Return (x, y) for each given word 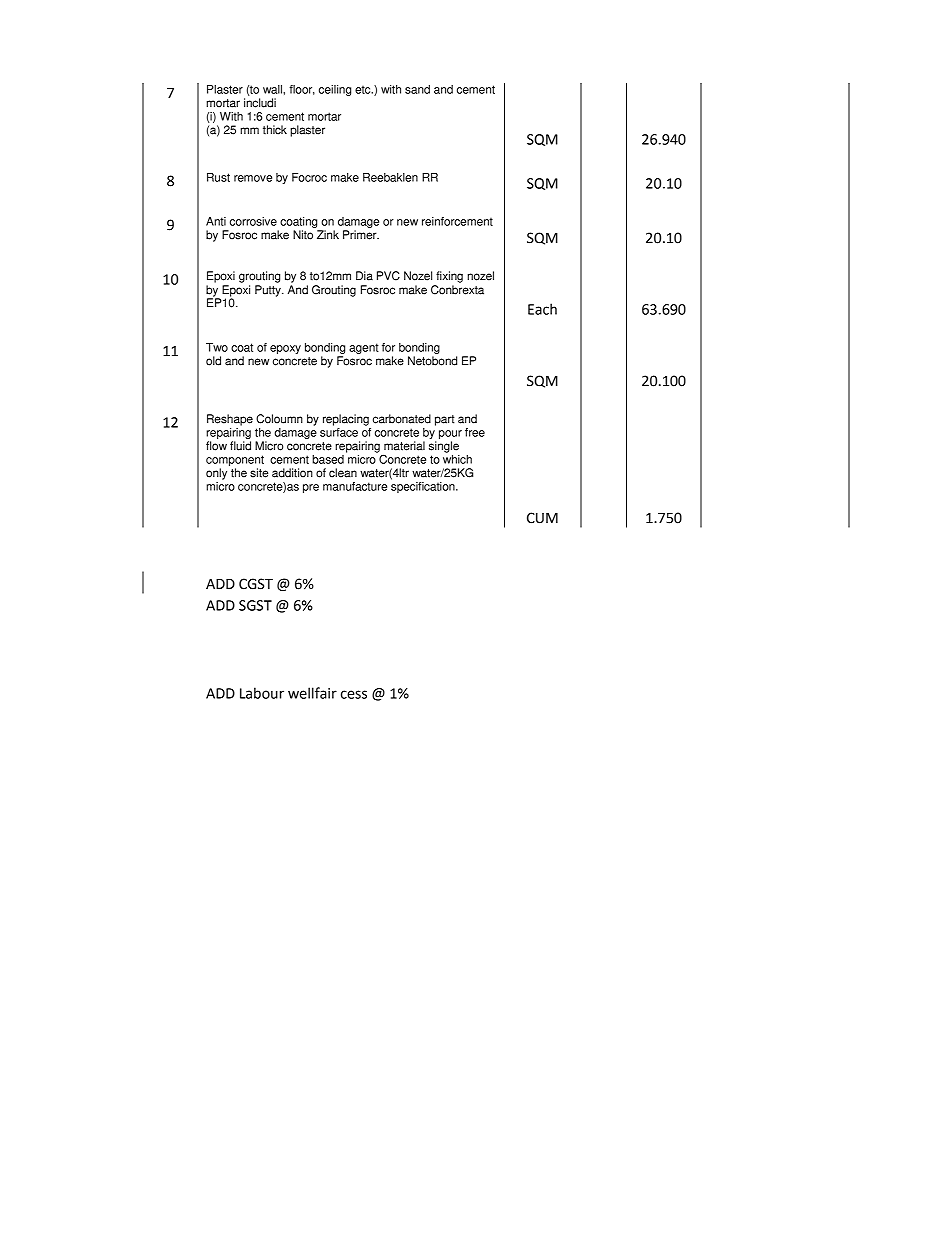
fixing (449, 277)
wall (273, 89)
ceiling (335, 90)
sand (417, 89)
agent (364, 348)
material (404, 446)
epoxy (285, 349)
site (259, 473)
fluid (240, 446)
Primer (361, 235)
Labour (262, 693)
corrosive (253, 221)
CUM (542, 518)
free (475, 432)
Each (542, 309)
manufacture (355, 486)
